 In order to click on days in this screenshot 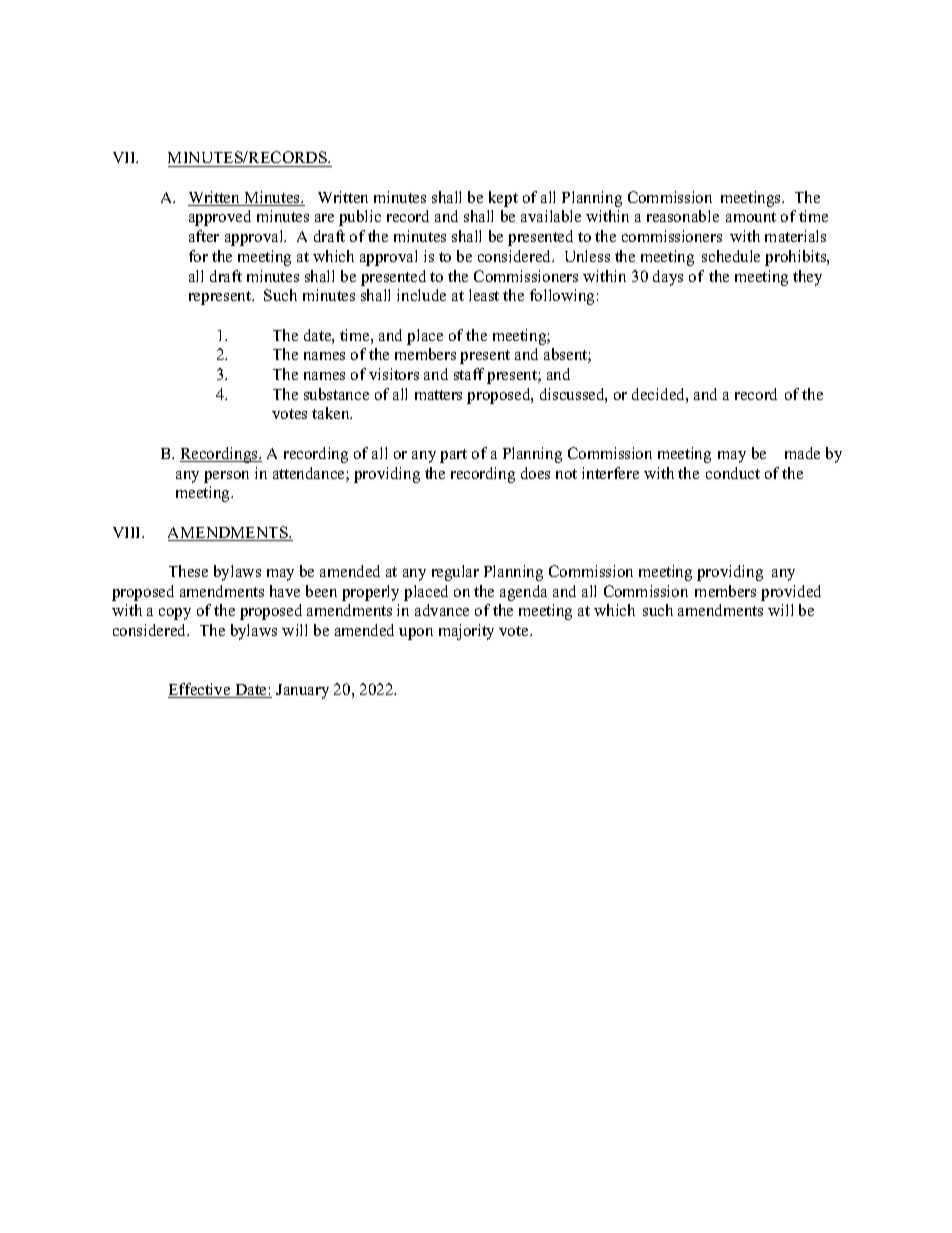, I will do `click(668, 278)`.
